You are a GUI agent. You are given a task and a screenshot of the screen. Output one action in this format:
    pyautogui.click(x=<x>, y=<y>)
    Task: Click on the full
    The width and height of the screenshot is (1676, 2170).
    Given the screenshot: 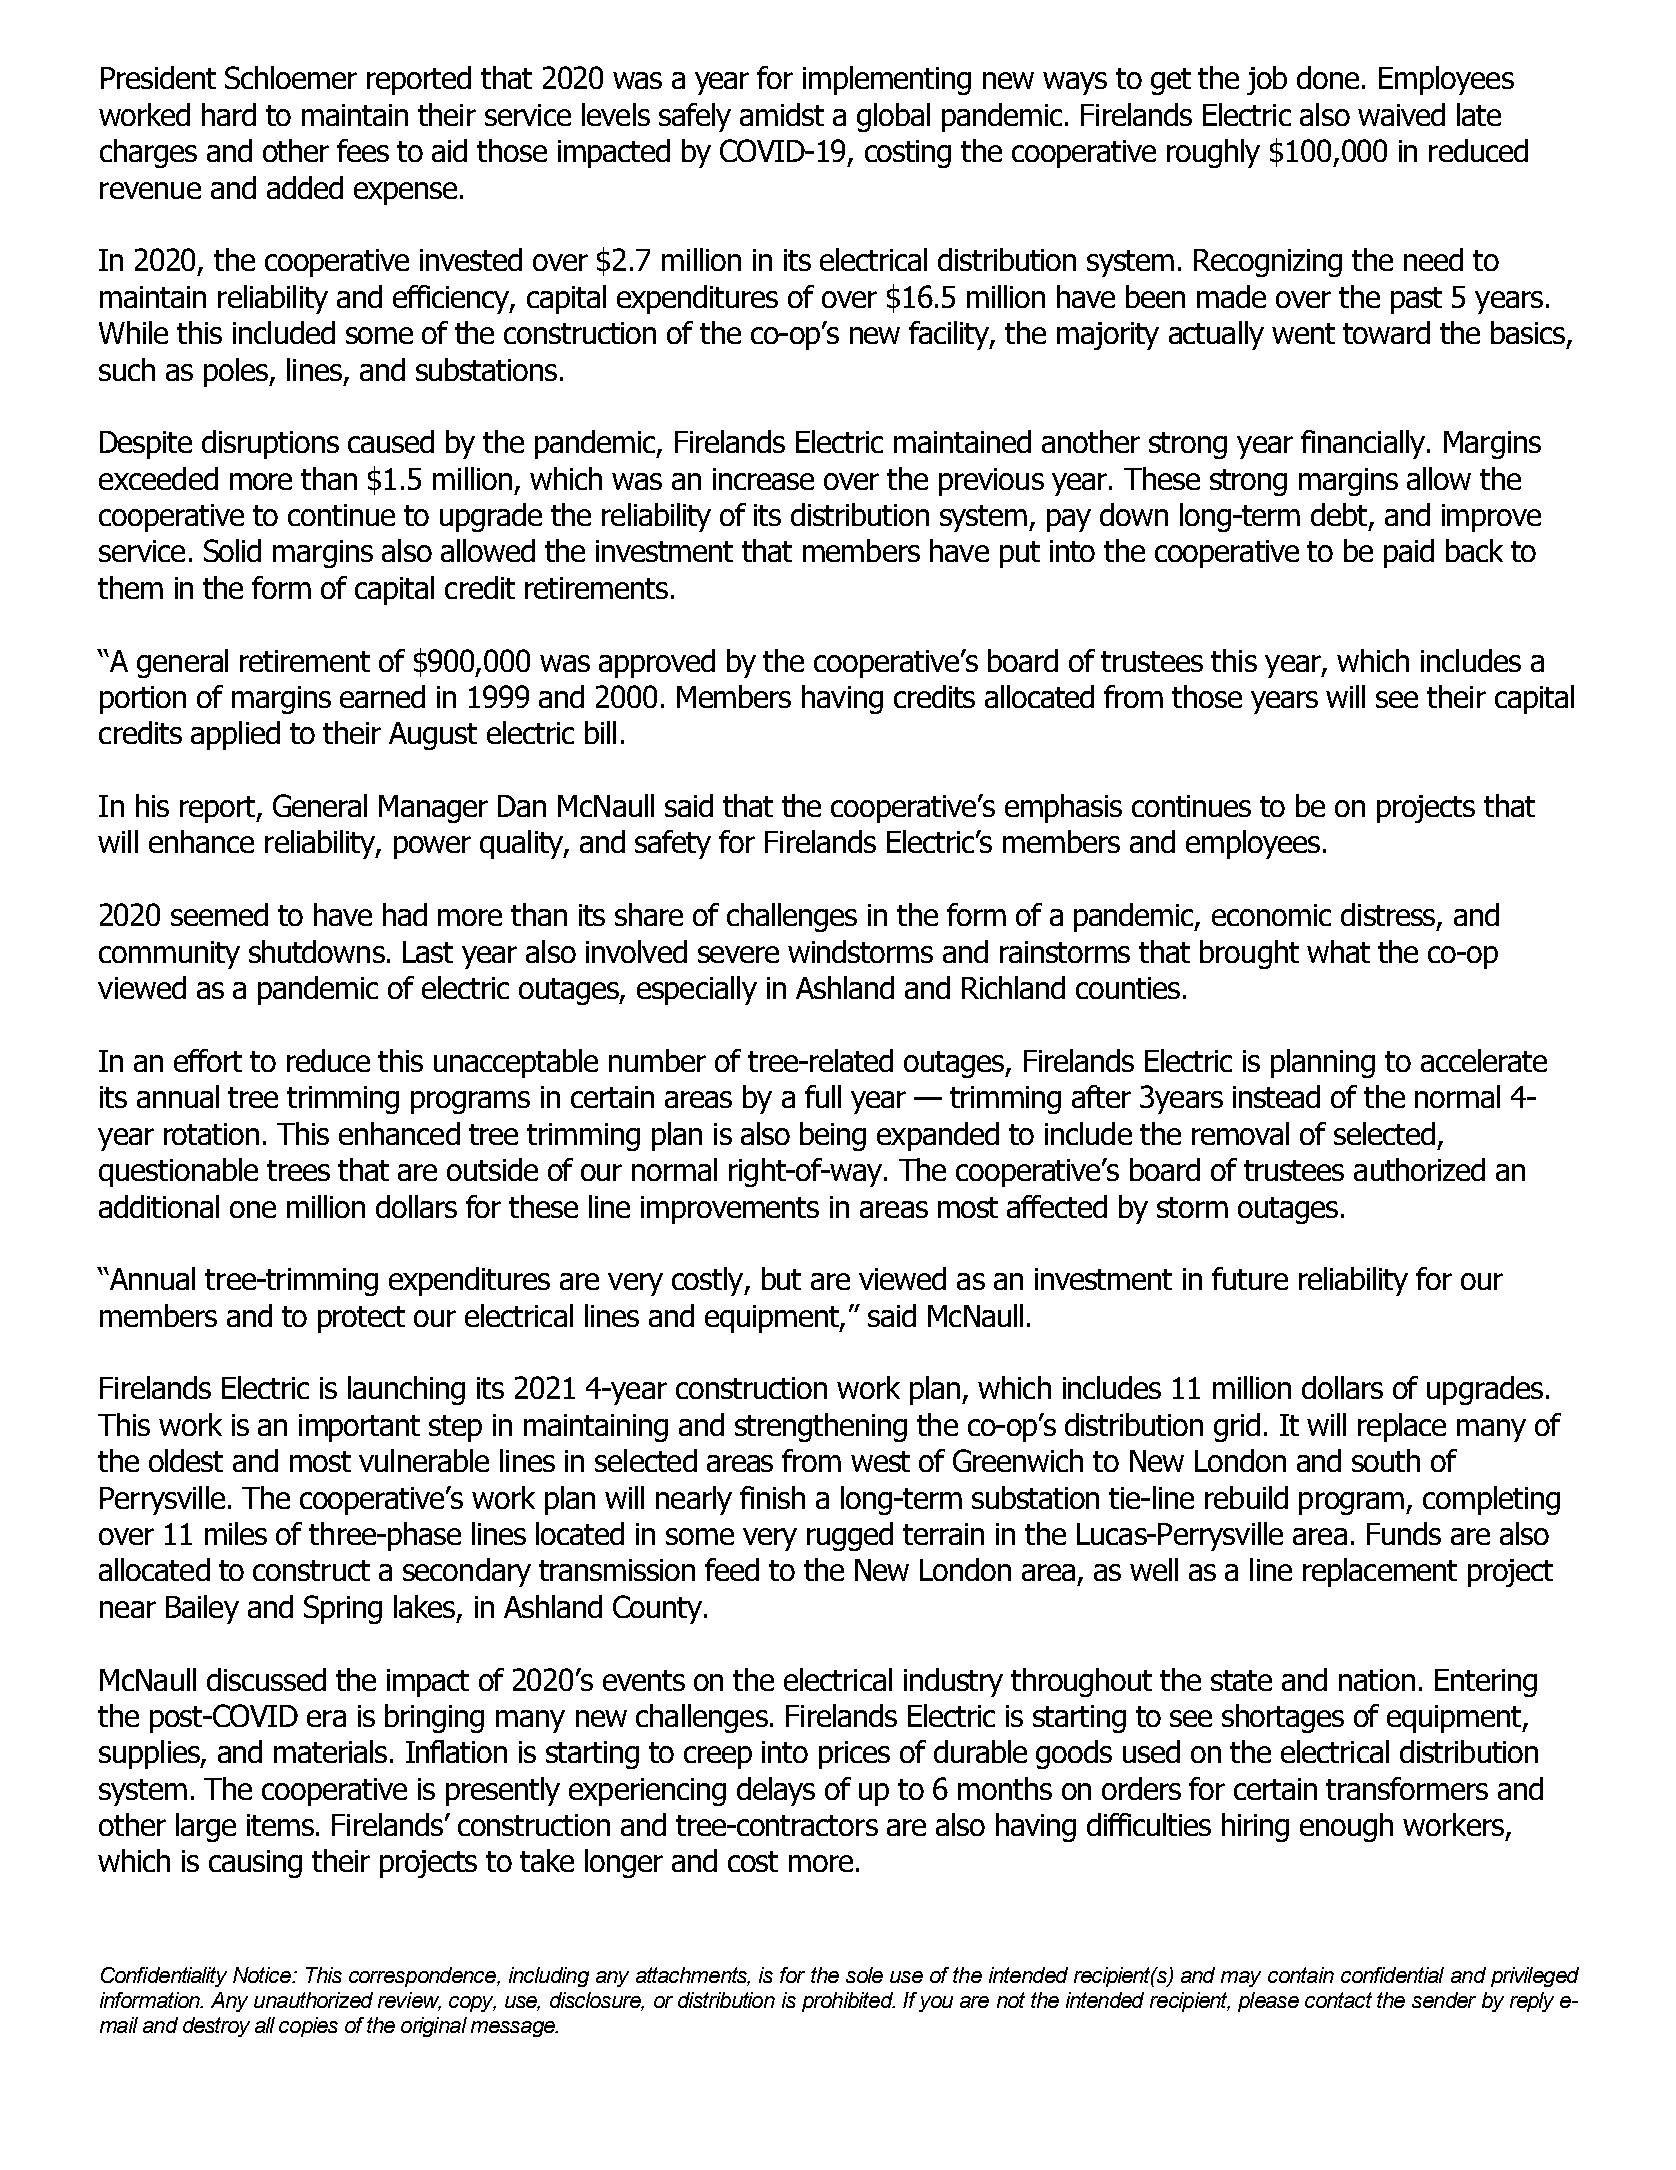 What is the action you would take?
    pyautogui.click(x=823, y=1096)
